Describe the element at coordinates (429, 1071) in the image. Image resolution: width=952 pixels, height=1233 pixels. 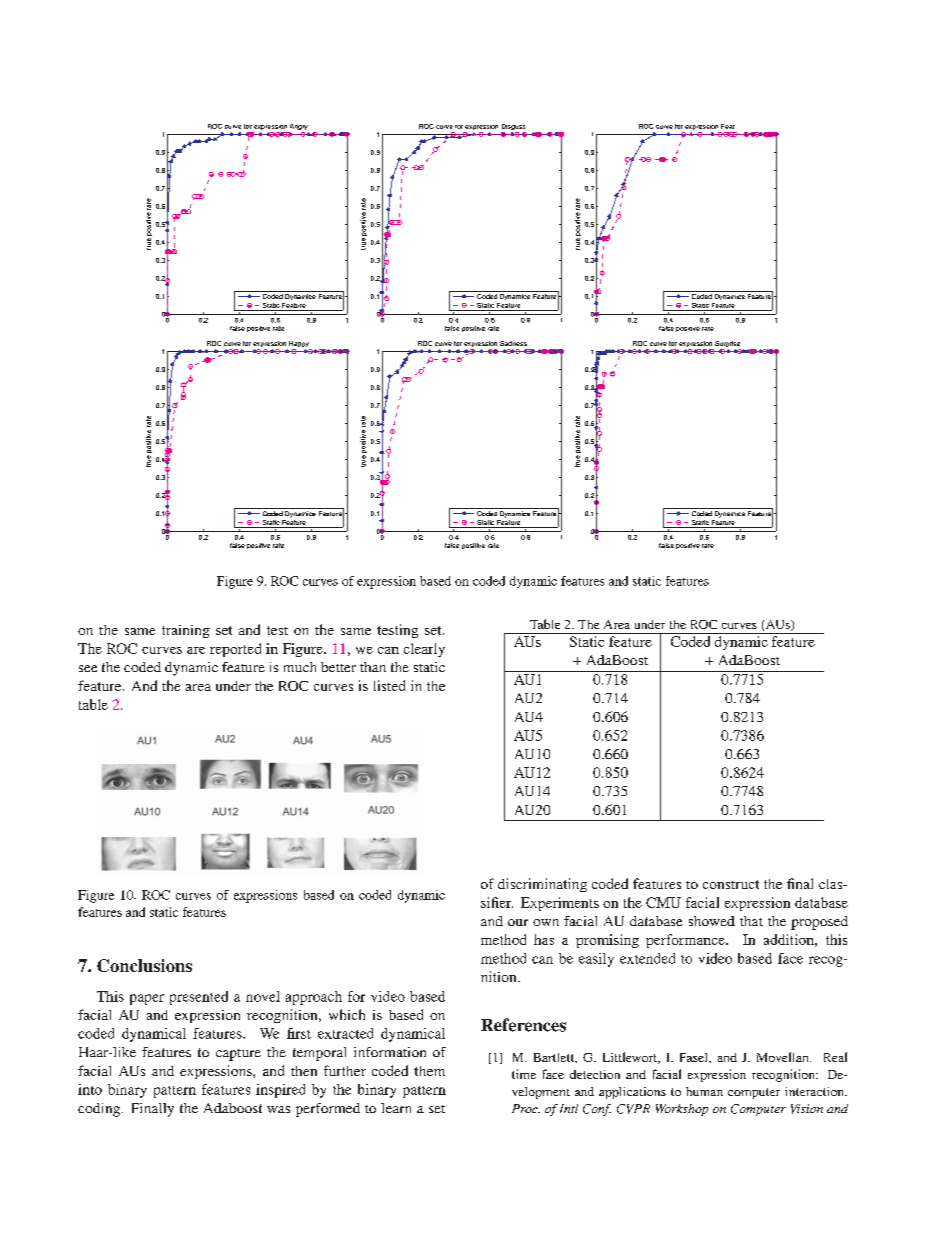
I see `them` at that location.
